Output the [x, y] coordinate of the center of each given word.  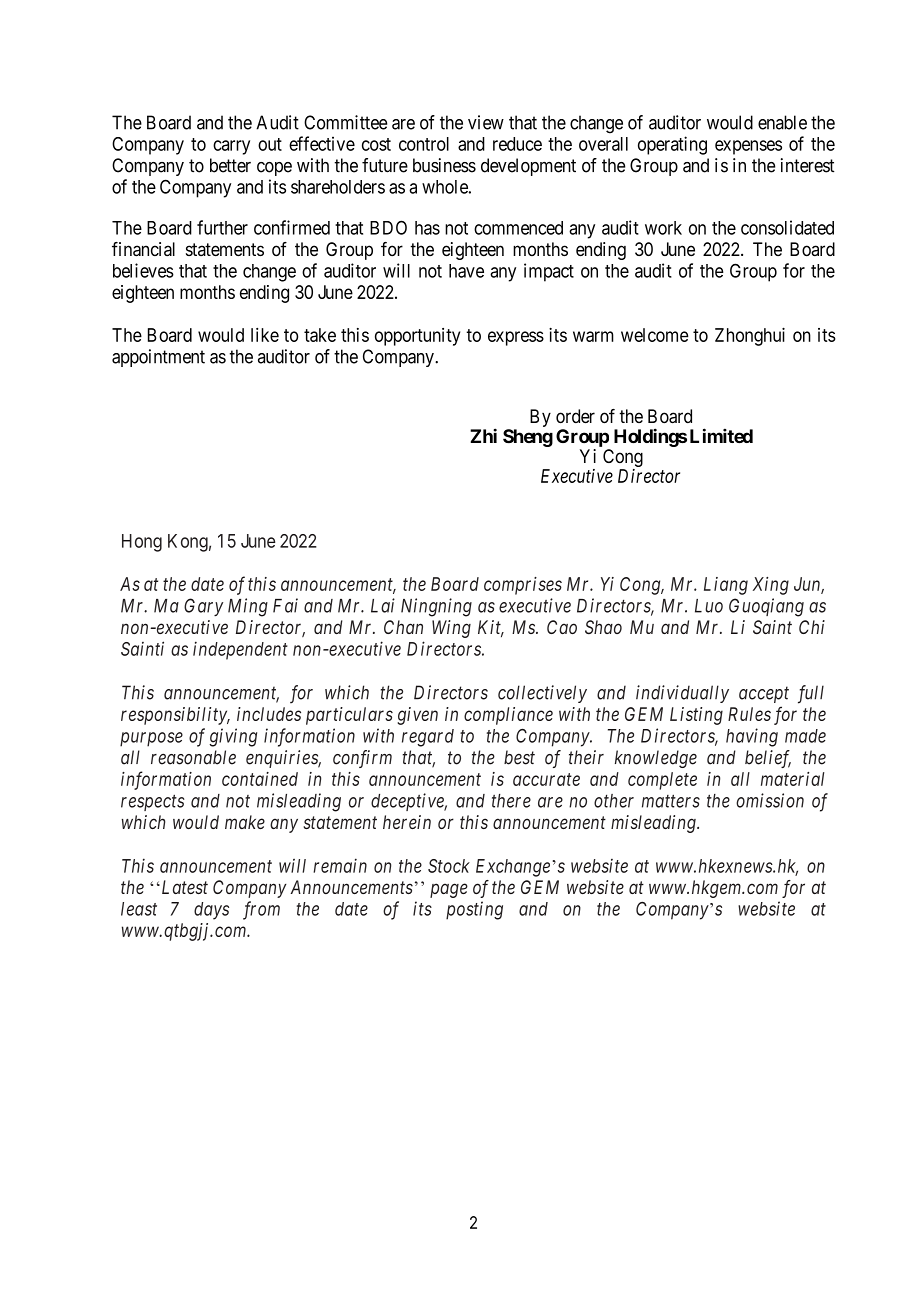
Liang [726, 586]
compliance [508, 716]
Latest [183, 887]
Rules [749, 714]
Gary [203, 607]
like [265, 335]
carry [231, 147]
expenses [748, 147]
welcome [655, 335]
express [516, 338]
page [449, 890]
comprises [523, 586]
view [486, 122]
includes [269, 714]
